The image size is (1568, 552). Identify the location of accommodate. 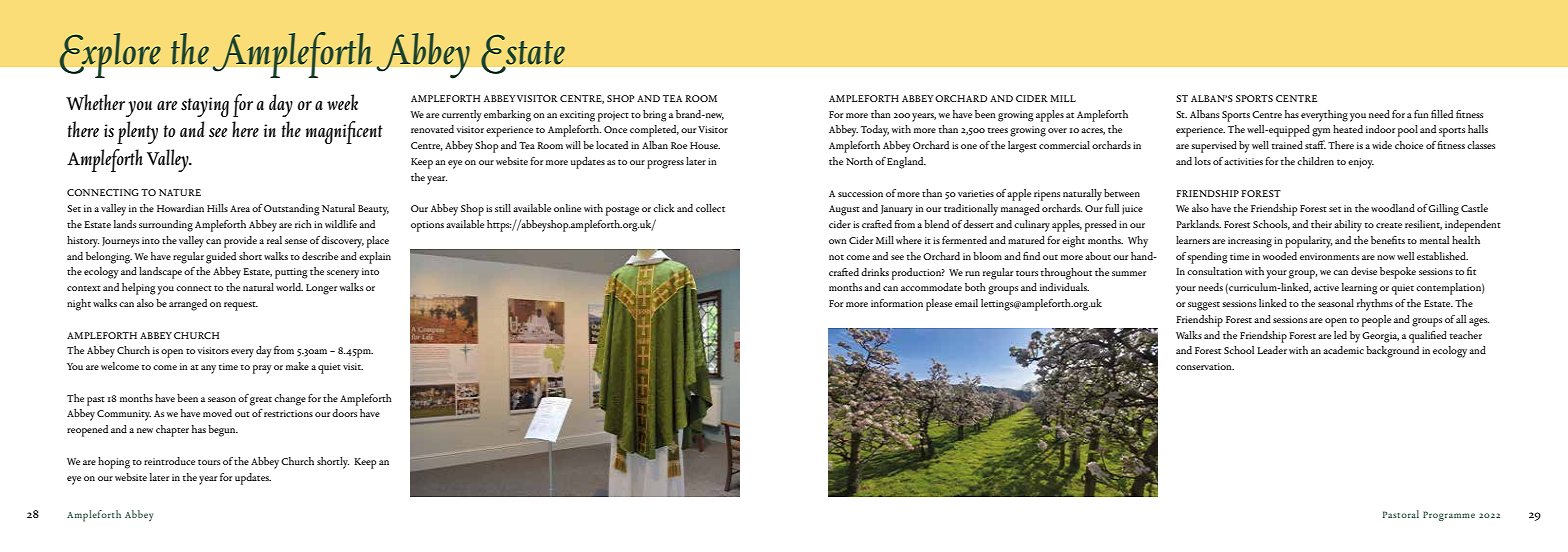
(931, 287).
